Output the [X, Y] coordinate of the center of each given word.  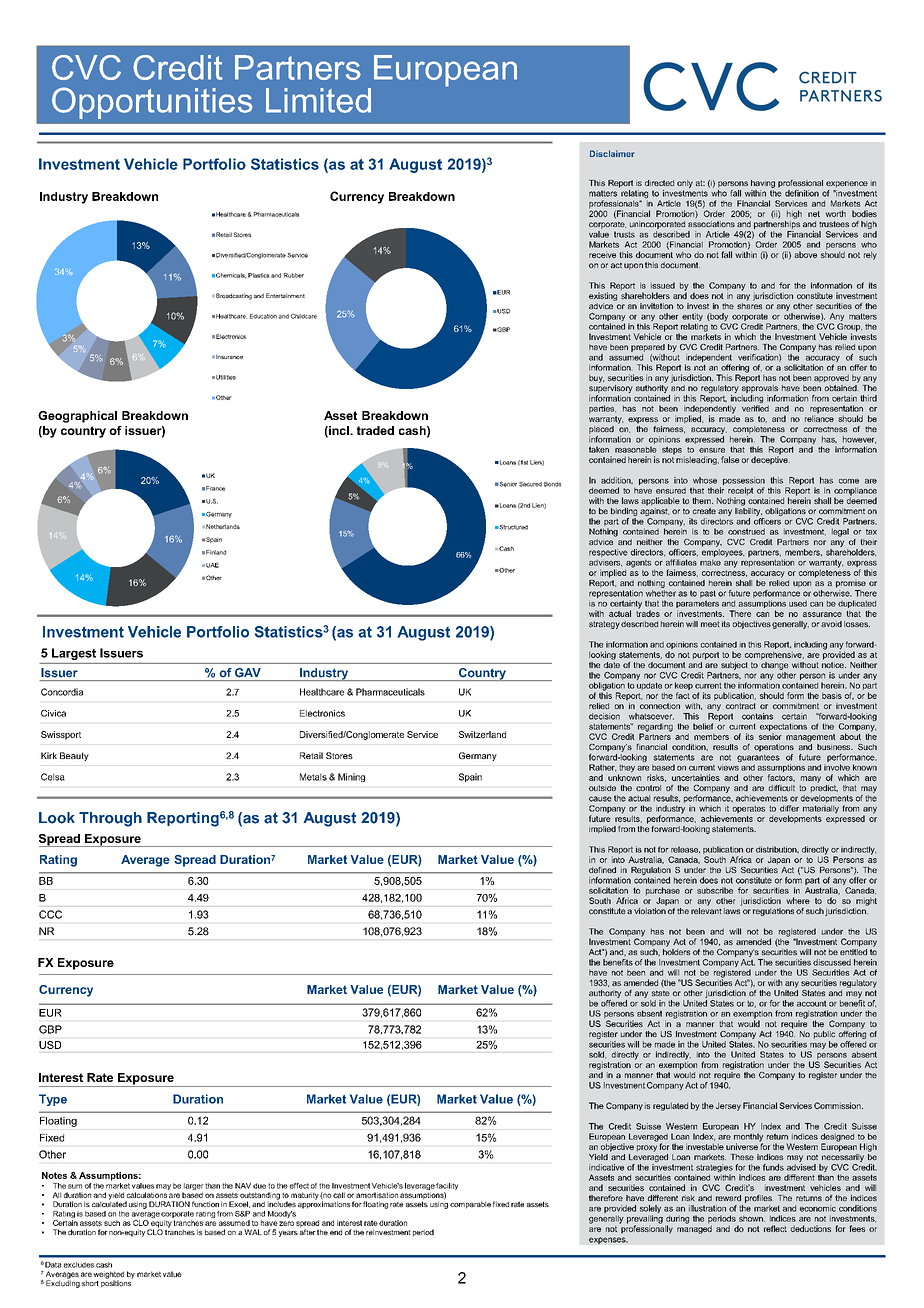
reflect [775, 1228]
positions [117, 1283]
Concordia [62, 692]
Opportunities [152, 103]
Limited [318, 100]
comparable [470, 1205]
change [774, 666]
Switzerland [482, 734]
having [763, 184]
